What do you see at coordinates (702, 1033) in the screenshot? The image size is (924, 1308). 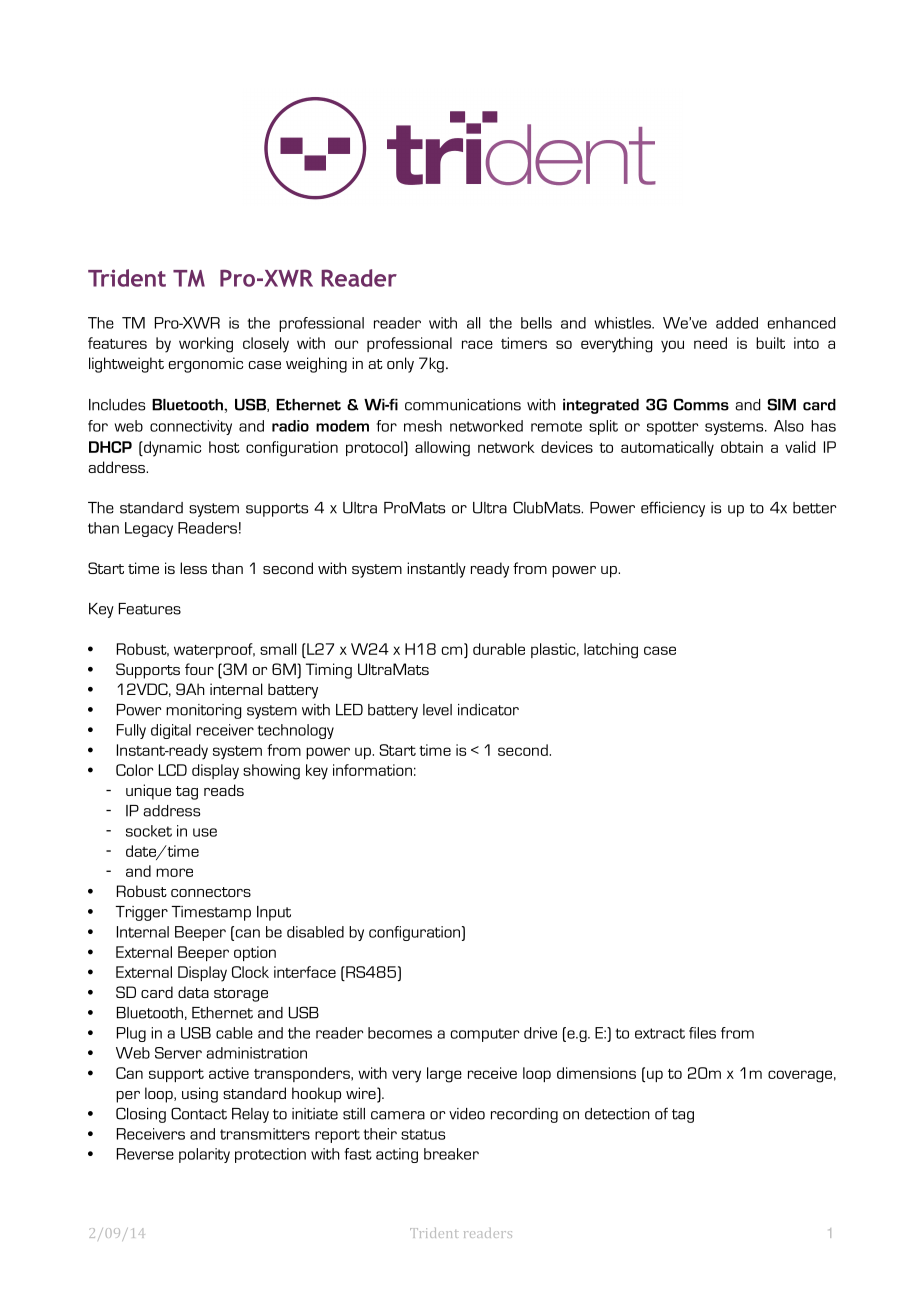 I see `files` at bounding box center [702, 1033].
